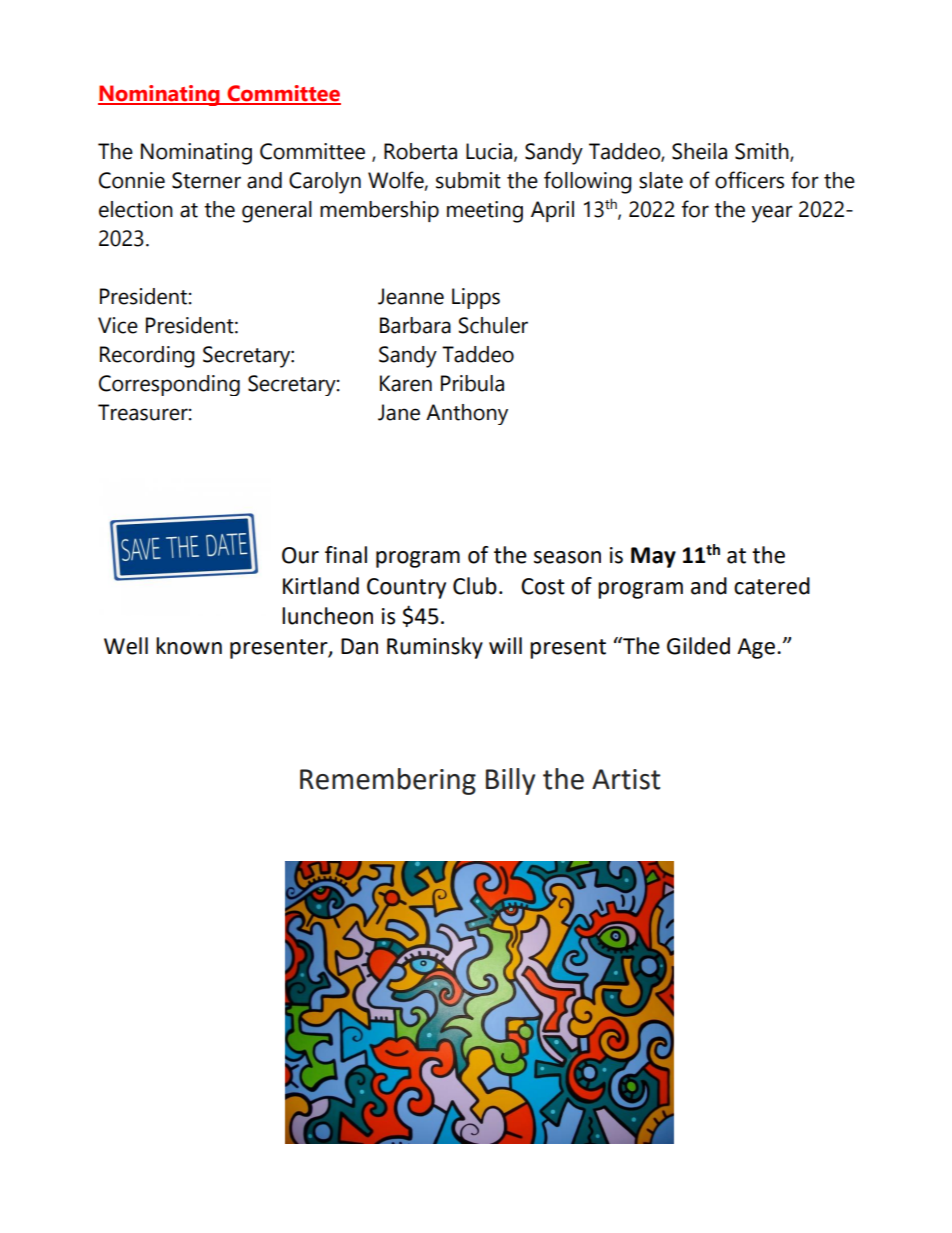  I want to click on May, so click(653, 557).
